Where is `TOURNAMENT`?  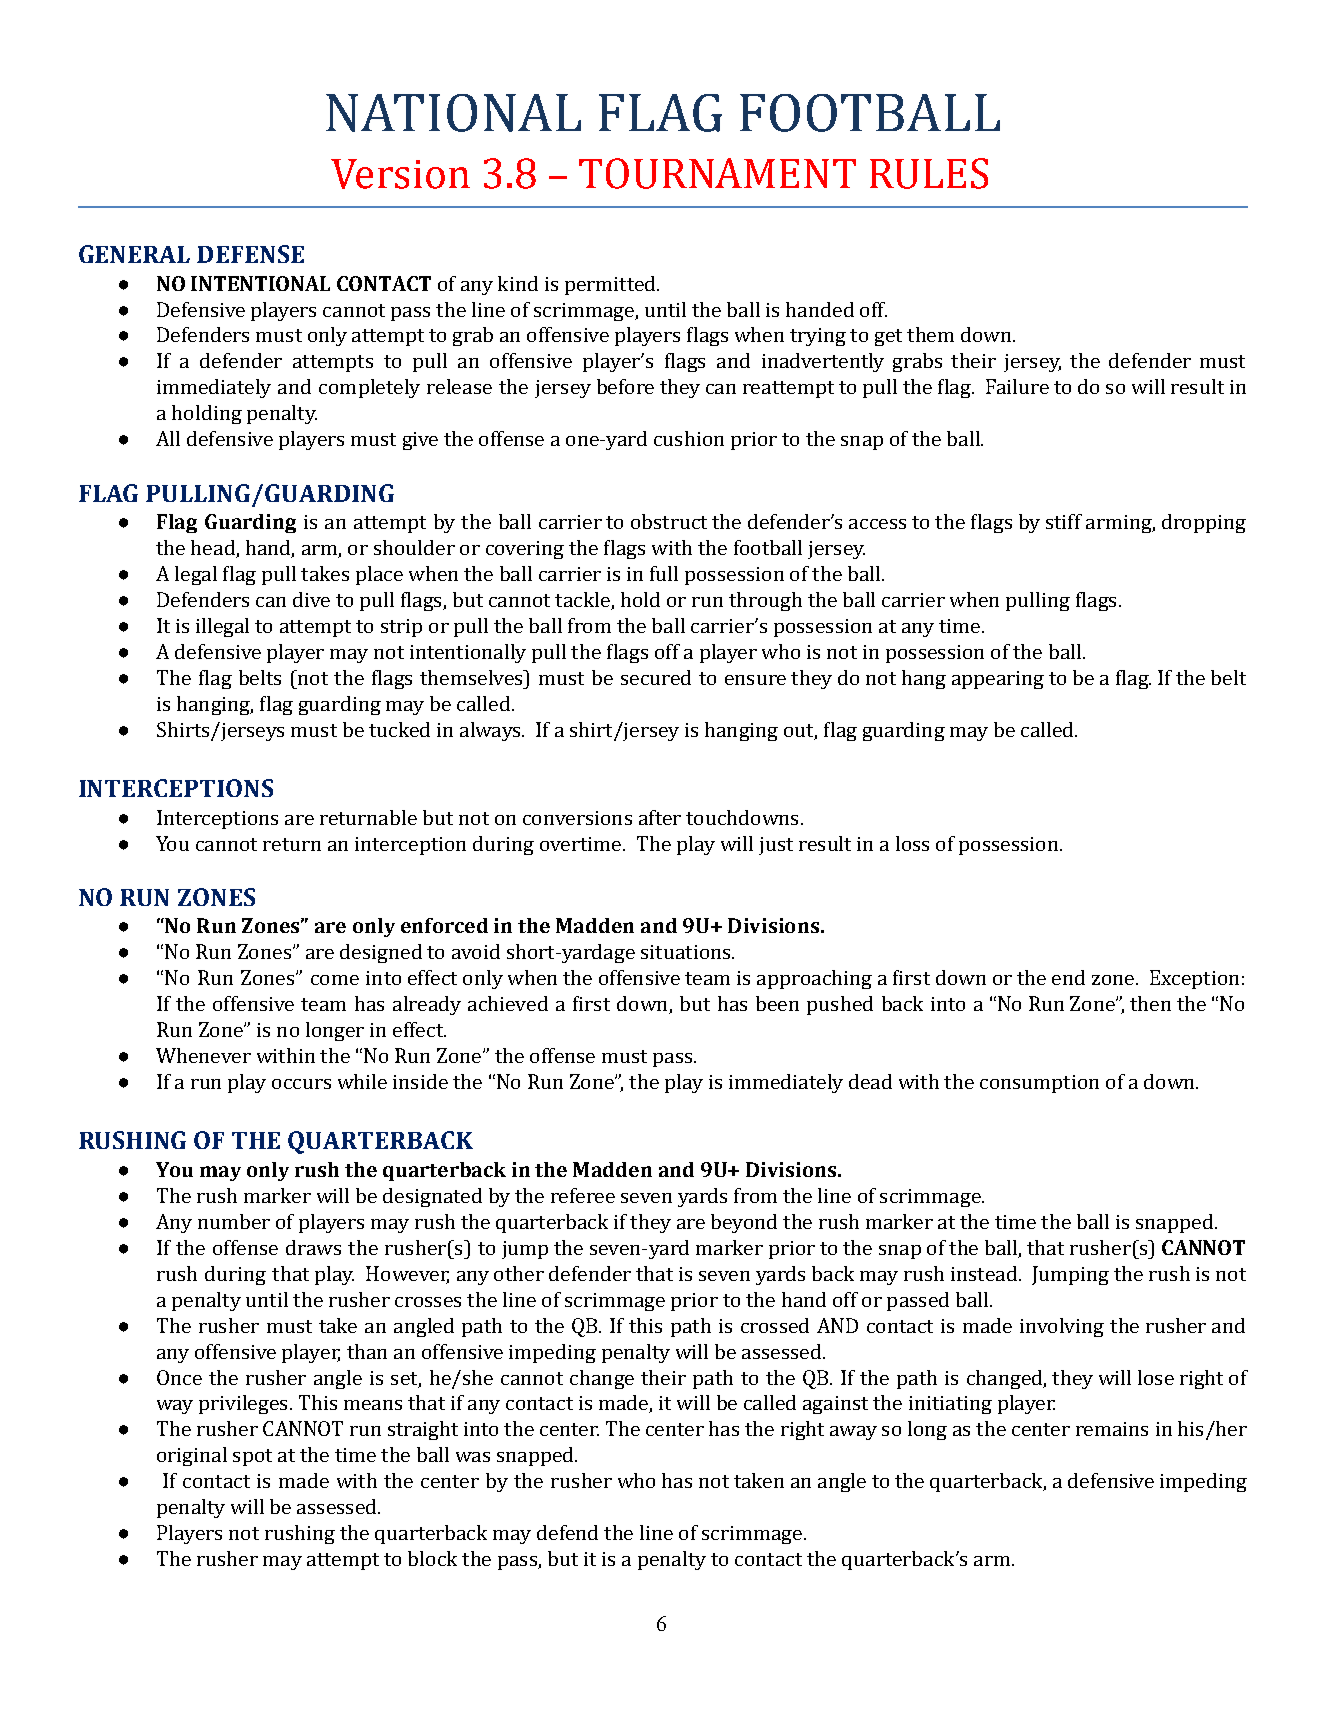
TOURNAMENT is located at coordinates (717, 173).
